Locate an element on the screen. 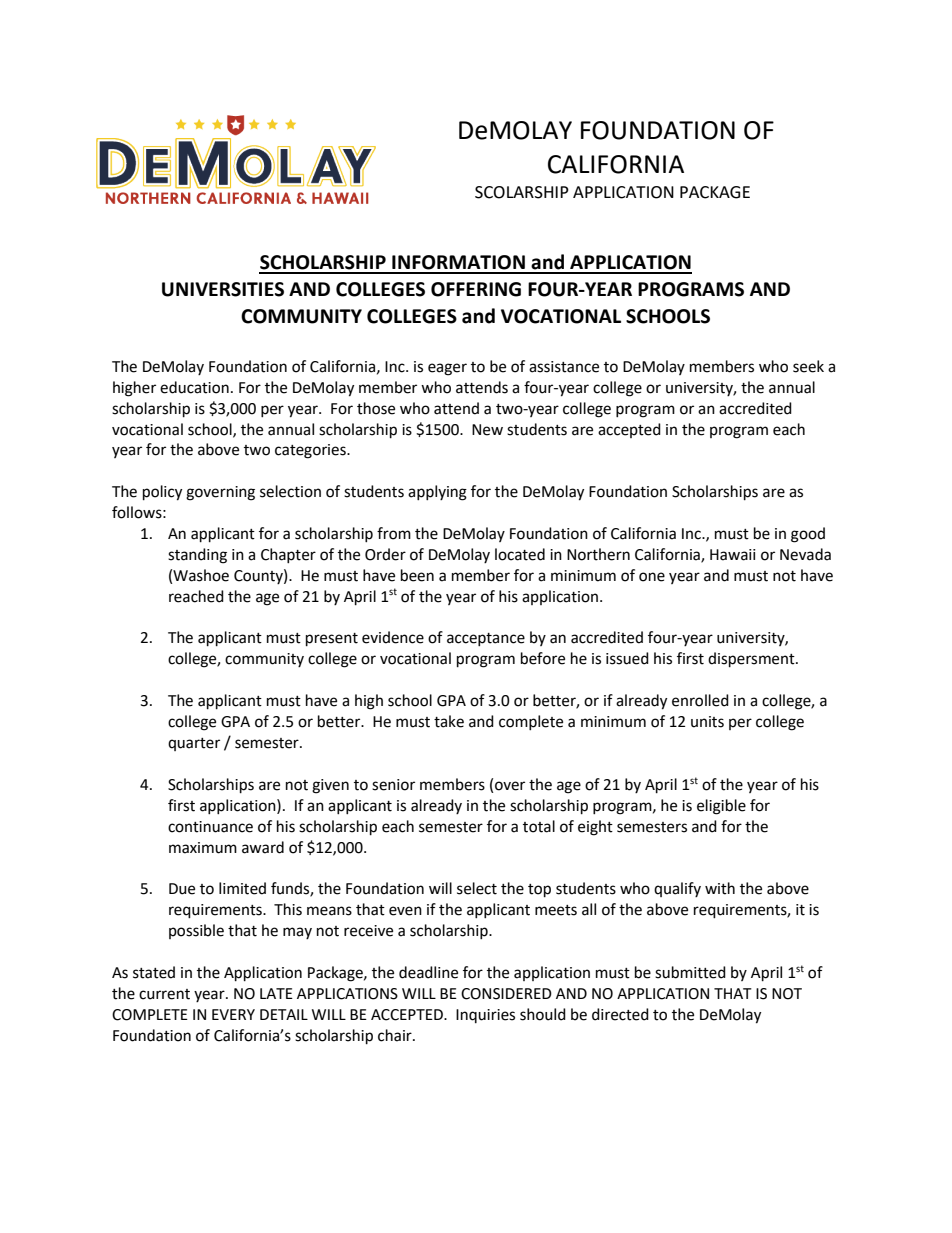 Image resolution: width=952 pixels, height=1233 pixels. EVERY is located at coordinates (233, 1014).
